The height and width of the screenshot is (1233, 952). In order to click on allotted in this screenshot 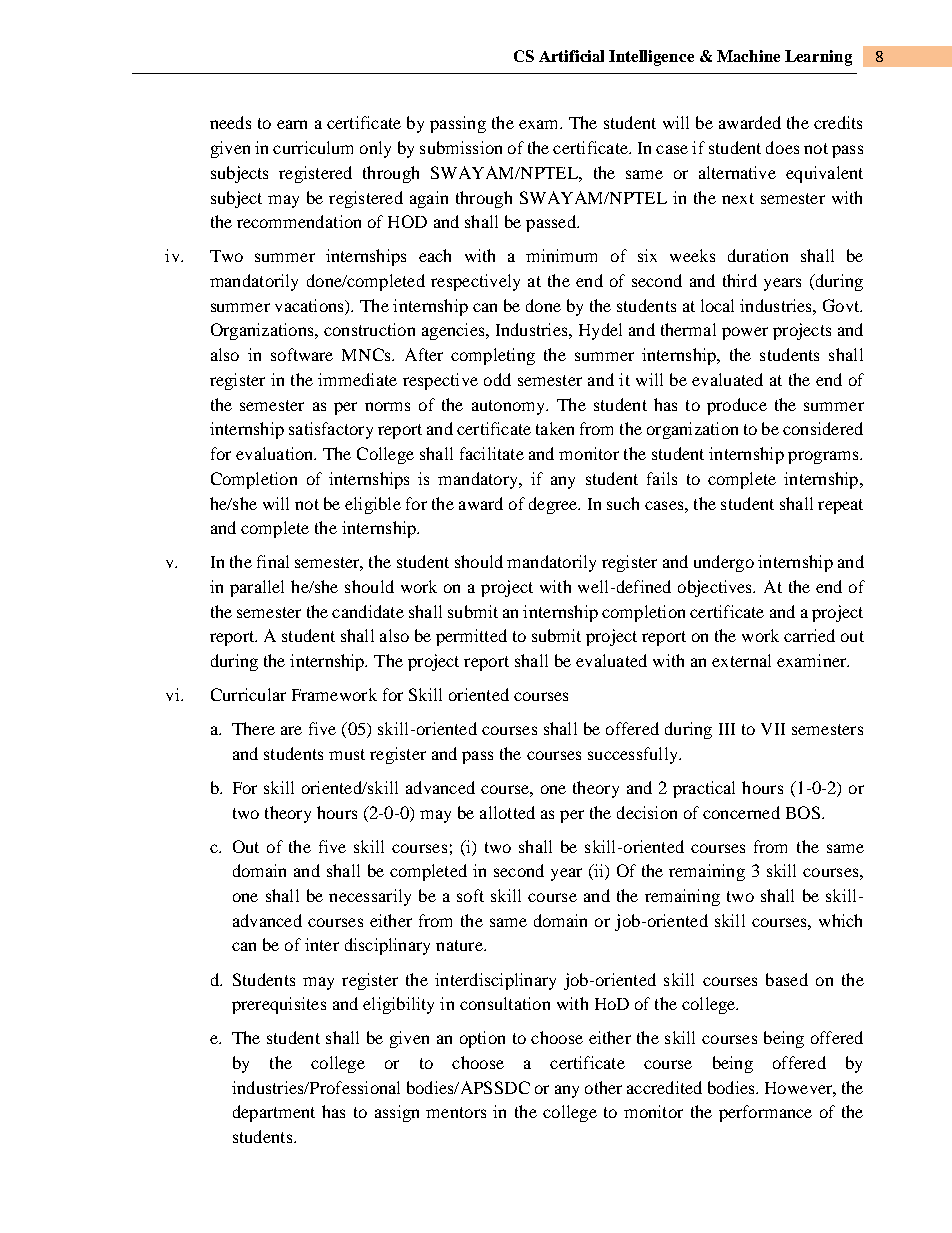, I will do `click(507, 812)`.
